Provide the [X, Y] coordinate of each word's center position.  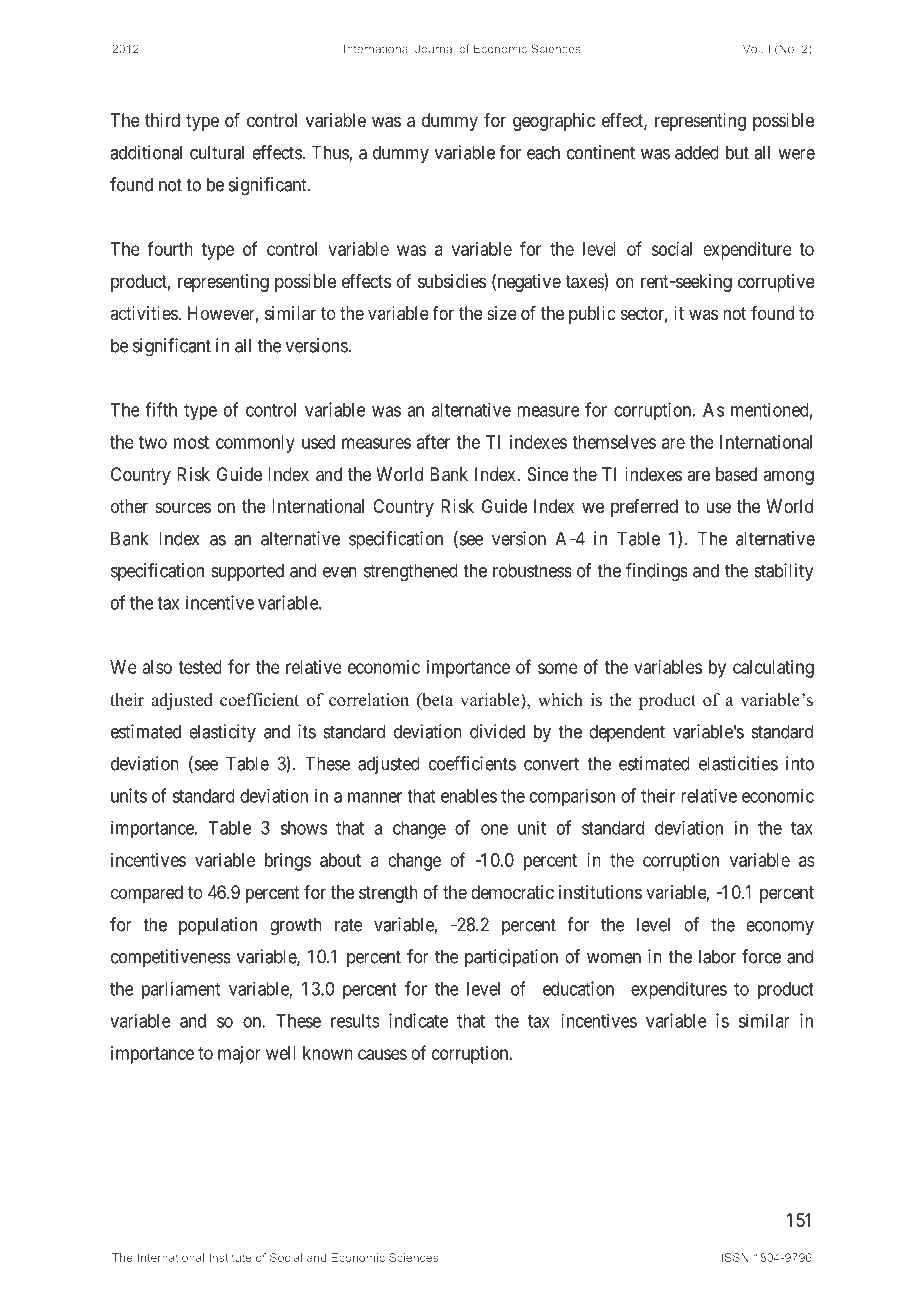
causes [382, 1054]
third [162, 120]
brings [288, 862]
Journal [435, 48]
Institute [230, 1257]
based [736, 474]
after [433, 441]
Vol [751, 48]
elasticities [738, 763]
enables [469, 796]
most [191, 442]
